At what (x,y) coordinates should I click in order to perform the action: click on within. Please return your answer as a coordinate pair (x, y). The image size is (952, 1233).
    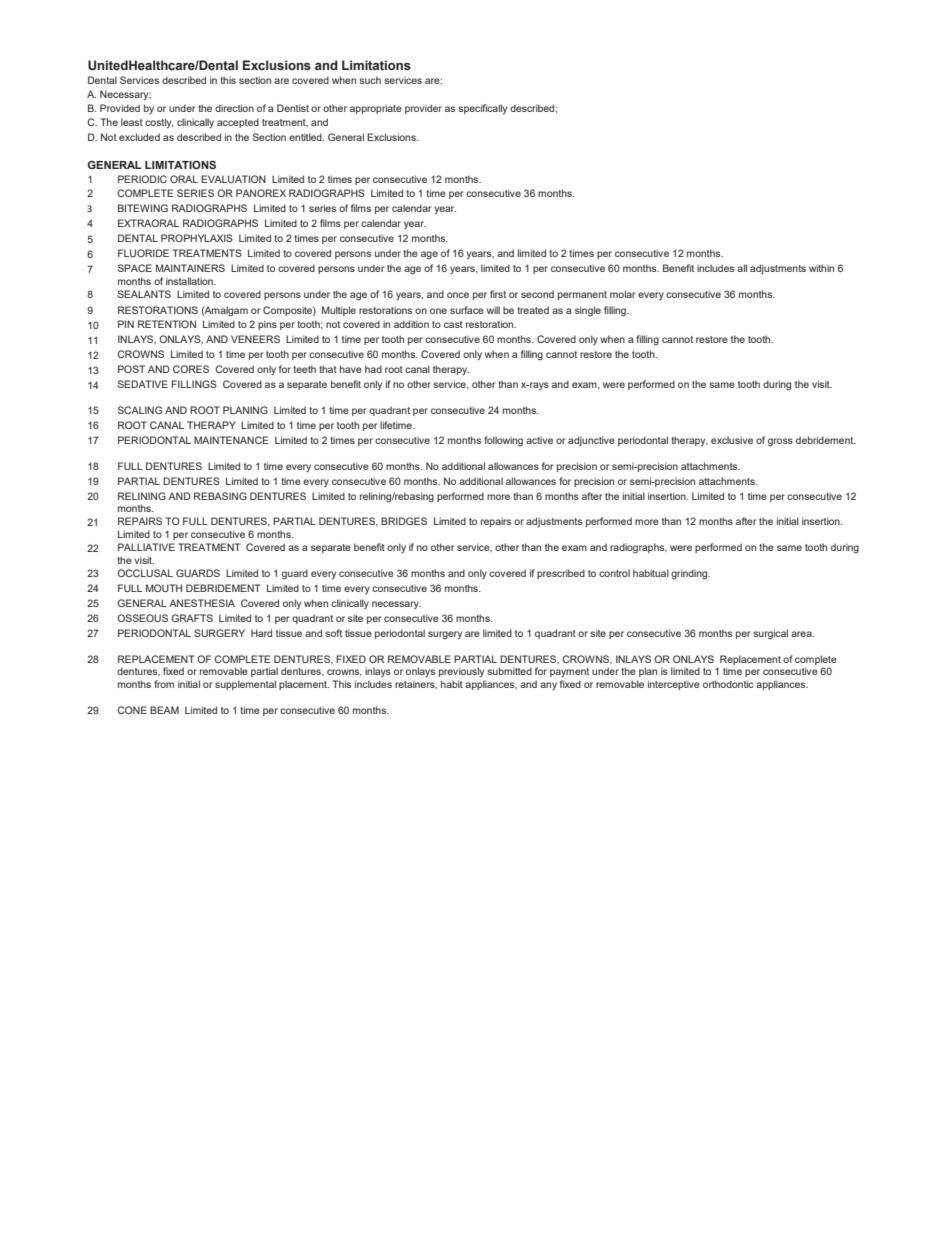
    Looking at the image, I should click on (821, 268).
